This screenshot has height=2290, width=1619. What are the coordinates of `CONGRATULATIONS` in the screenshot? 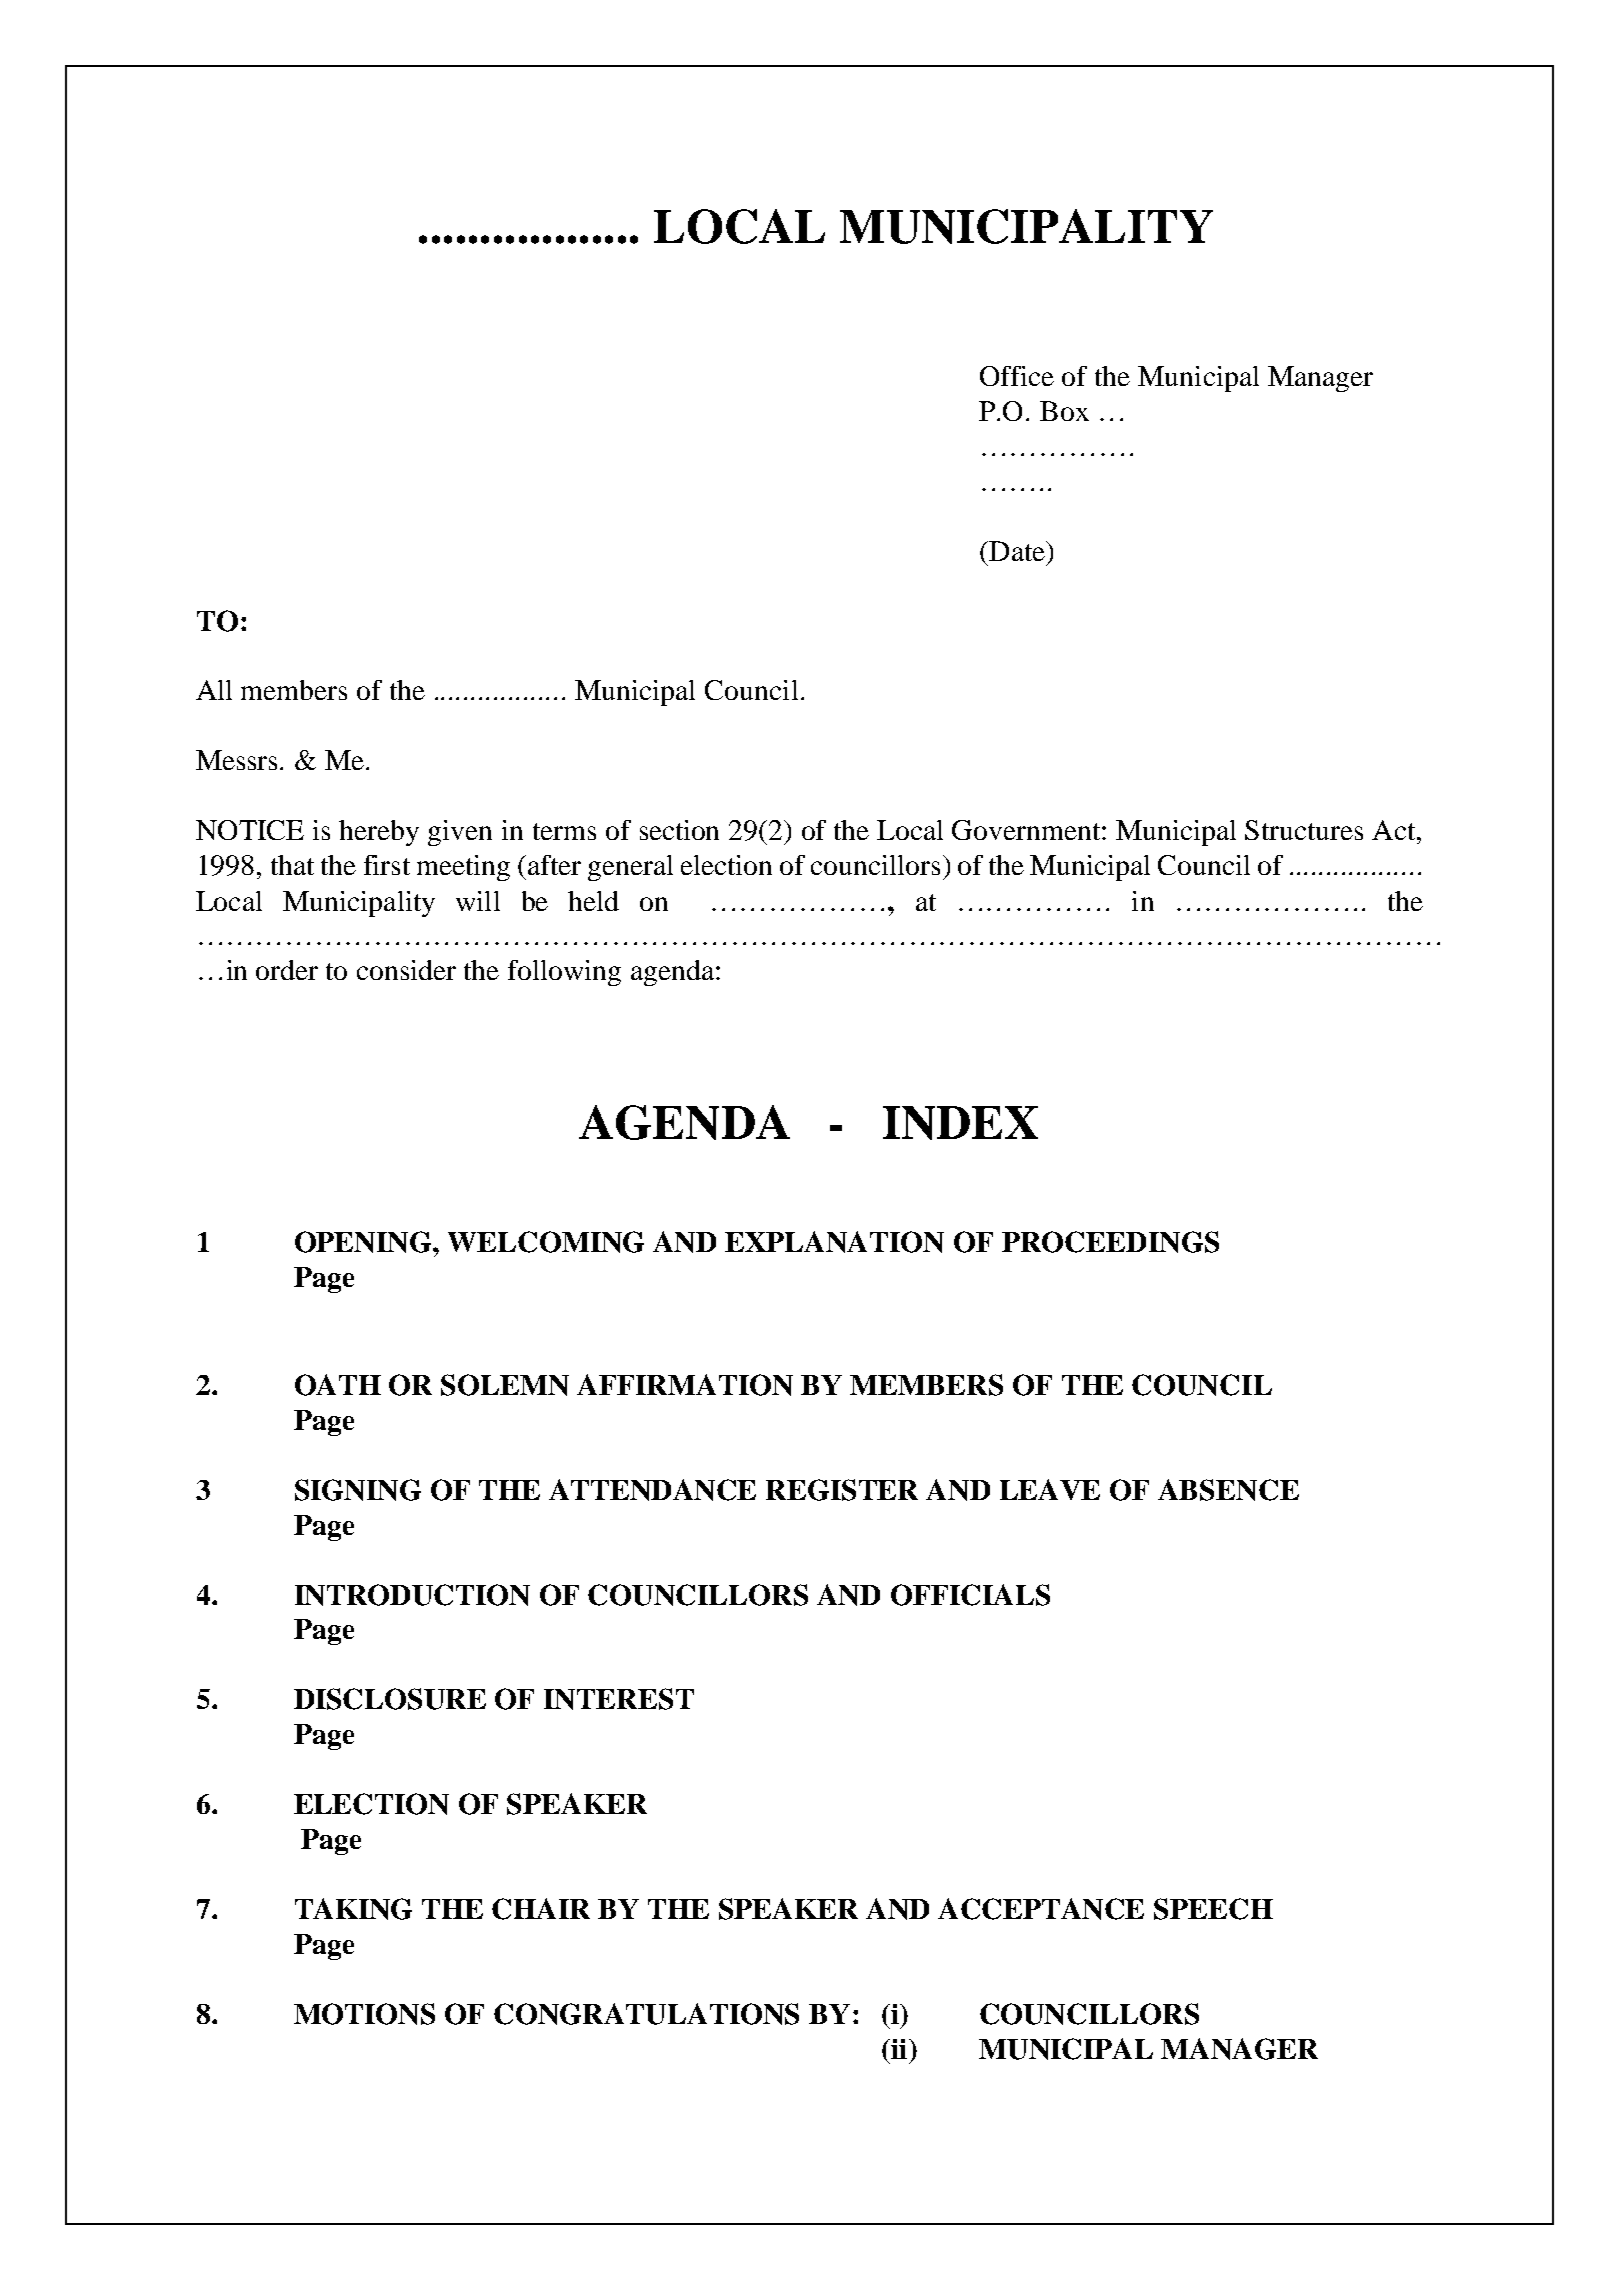 It's located at (646, 2014).
